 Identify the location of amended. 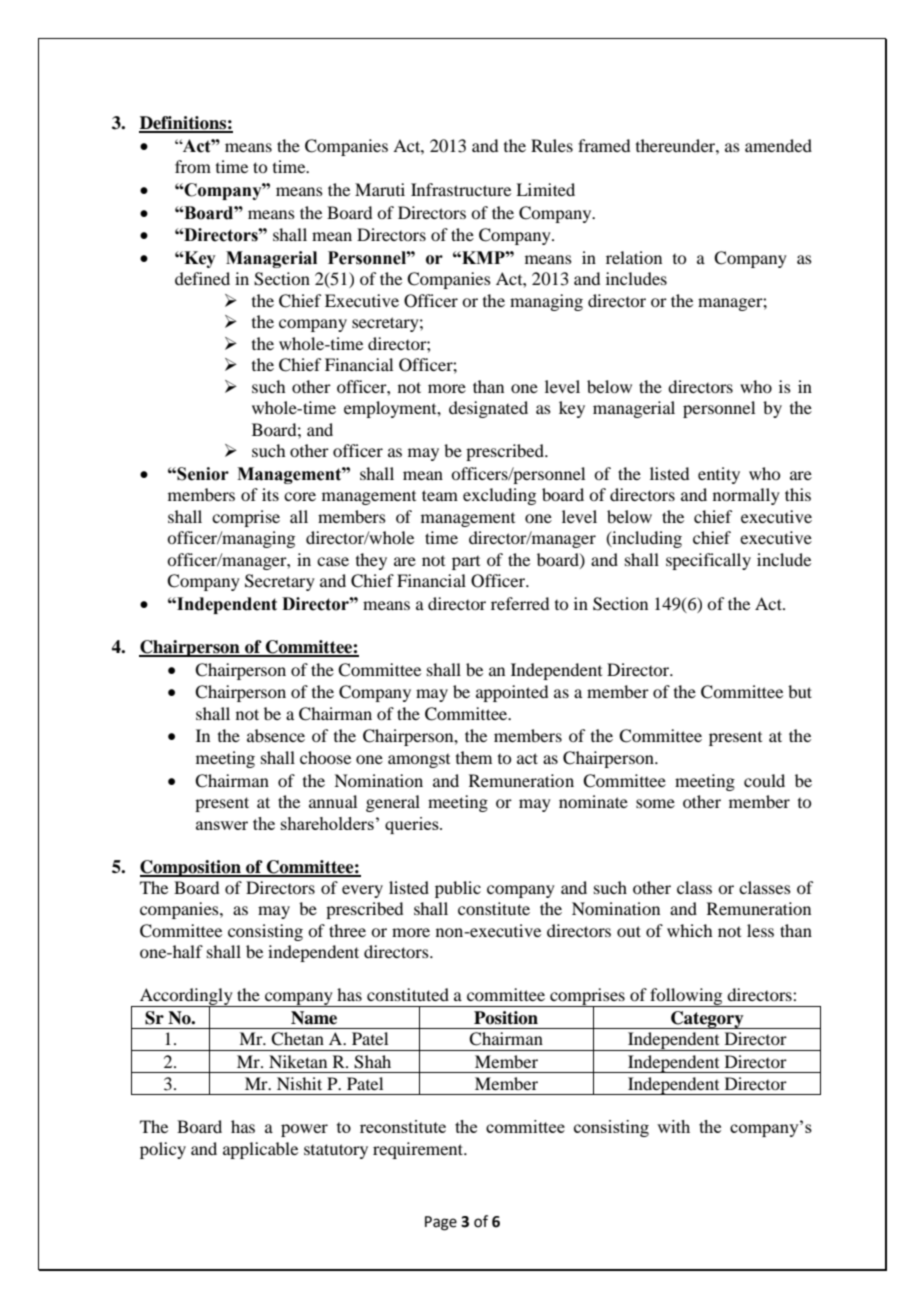
(778, 145).
